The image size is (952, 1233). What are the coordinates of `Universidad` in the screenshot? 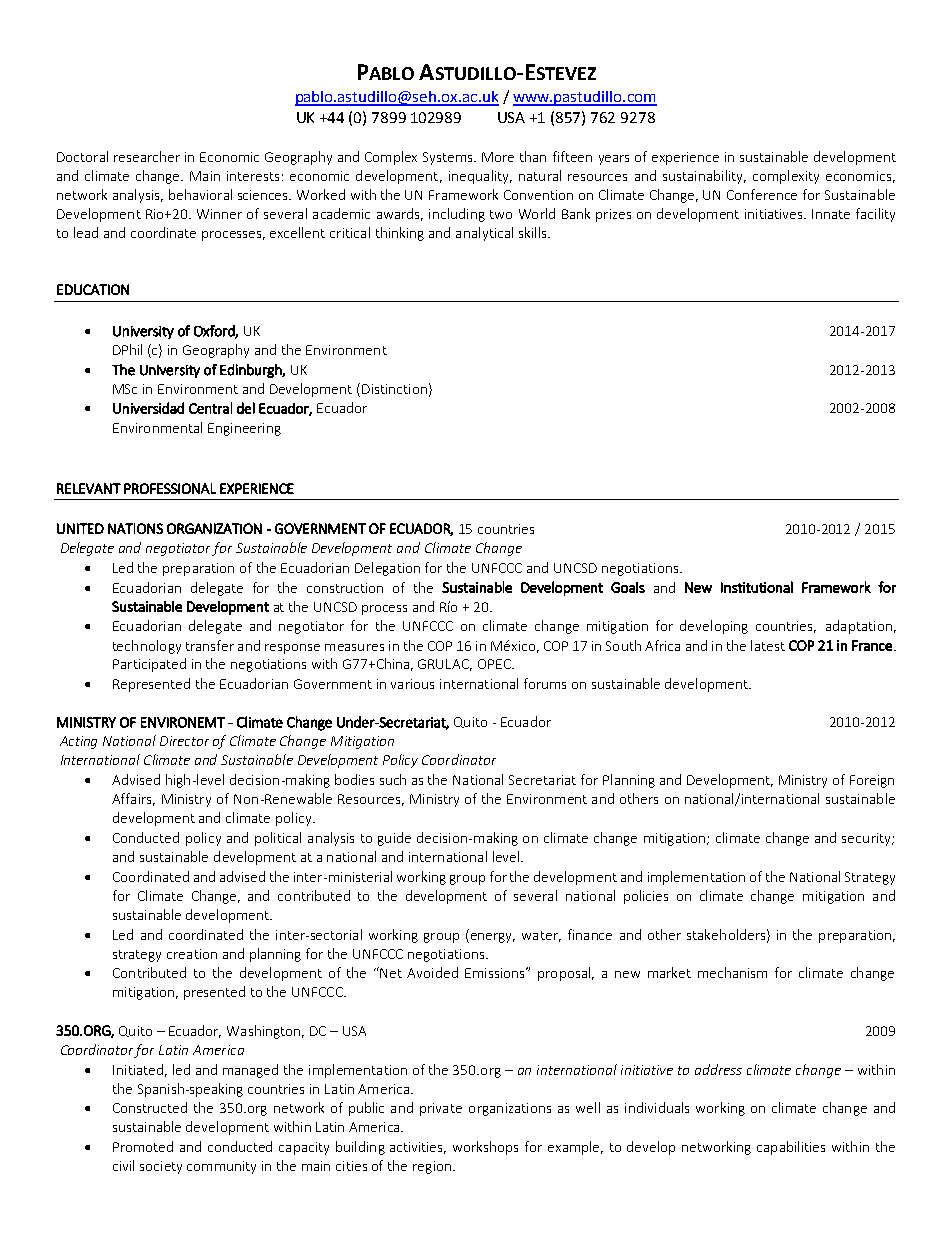 It's located at (148, 408).
